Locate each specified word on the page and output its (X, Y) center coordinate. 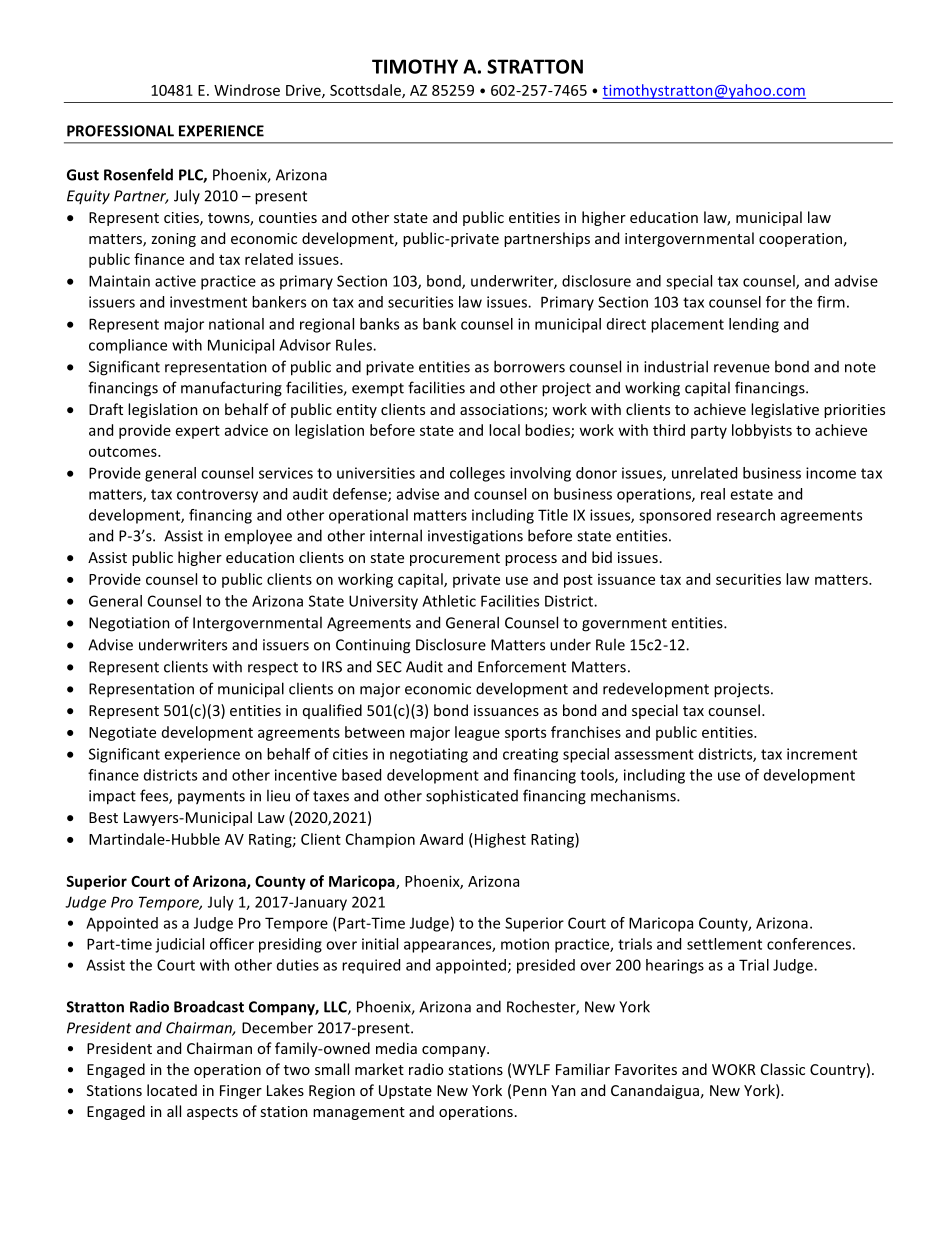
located (172, 1090)
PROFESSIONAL (120, 131)
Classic (783, 1069)
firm (831, 302)
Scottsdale (366, 91)
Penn (530, 1090)
